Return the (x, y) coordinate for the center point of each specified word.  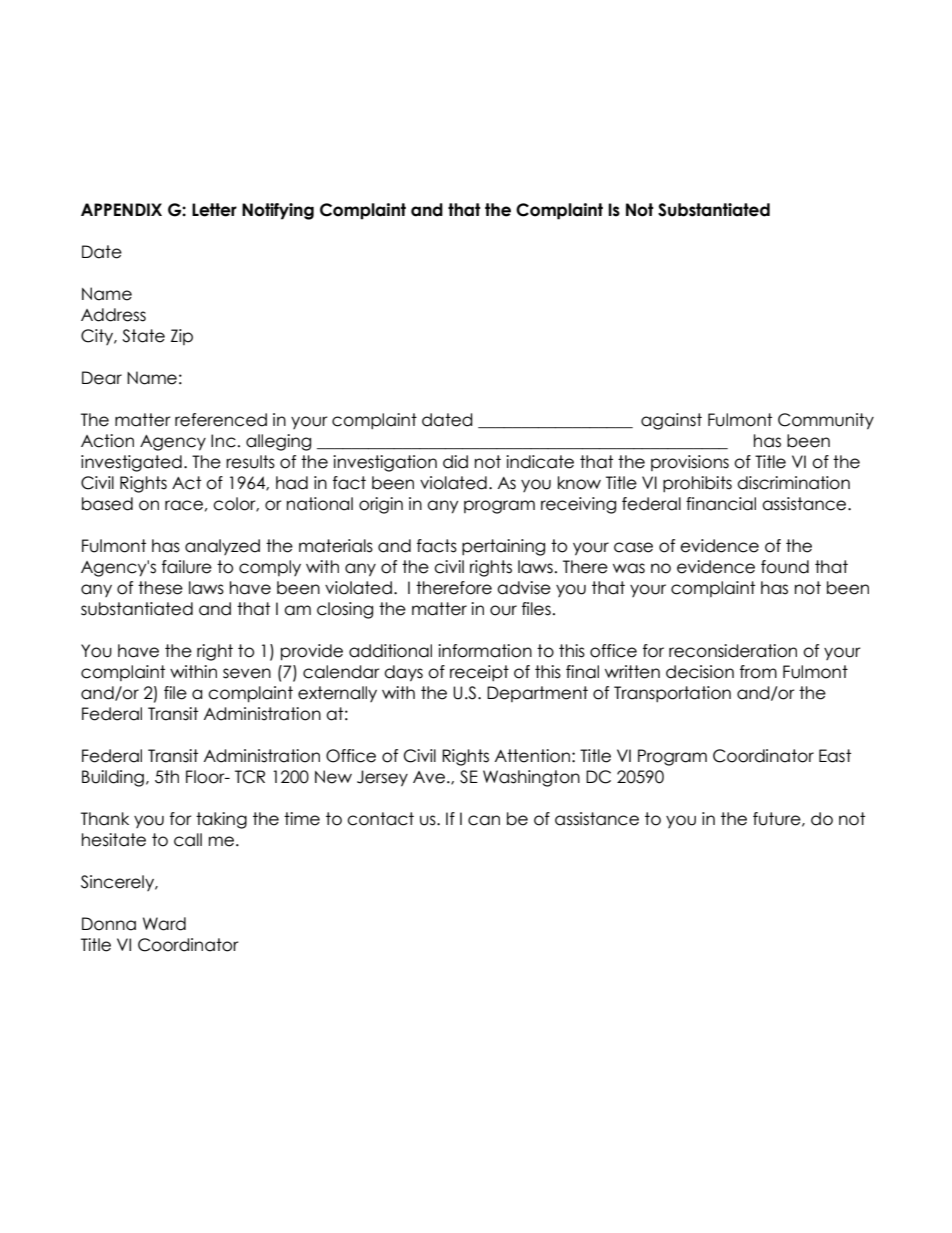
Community (826, 421)
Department (537, 694)
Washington (531, 778)
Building (113, 778)
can (484, 820)
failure (187, 567)
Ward (164, 924)
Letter (214, 210)
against (671, 421)
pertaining (503, 547)
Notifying (278, 211)
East (835, 756)
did (455, 462)
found (785, 567)
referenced (221, 420)
